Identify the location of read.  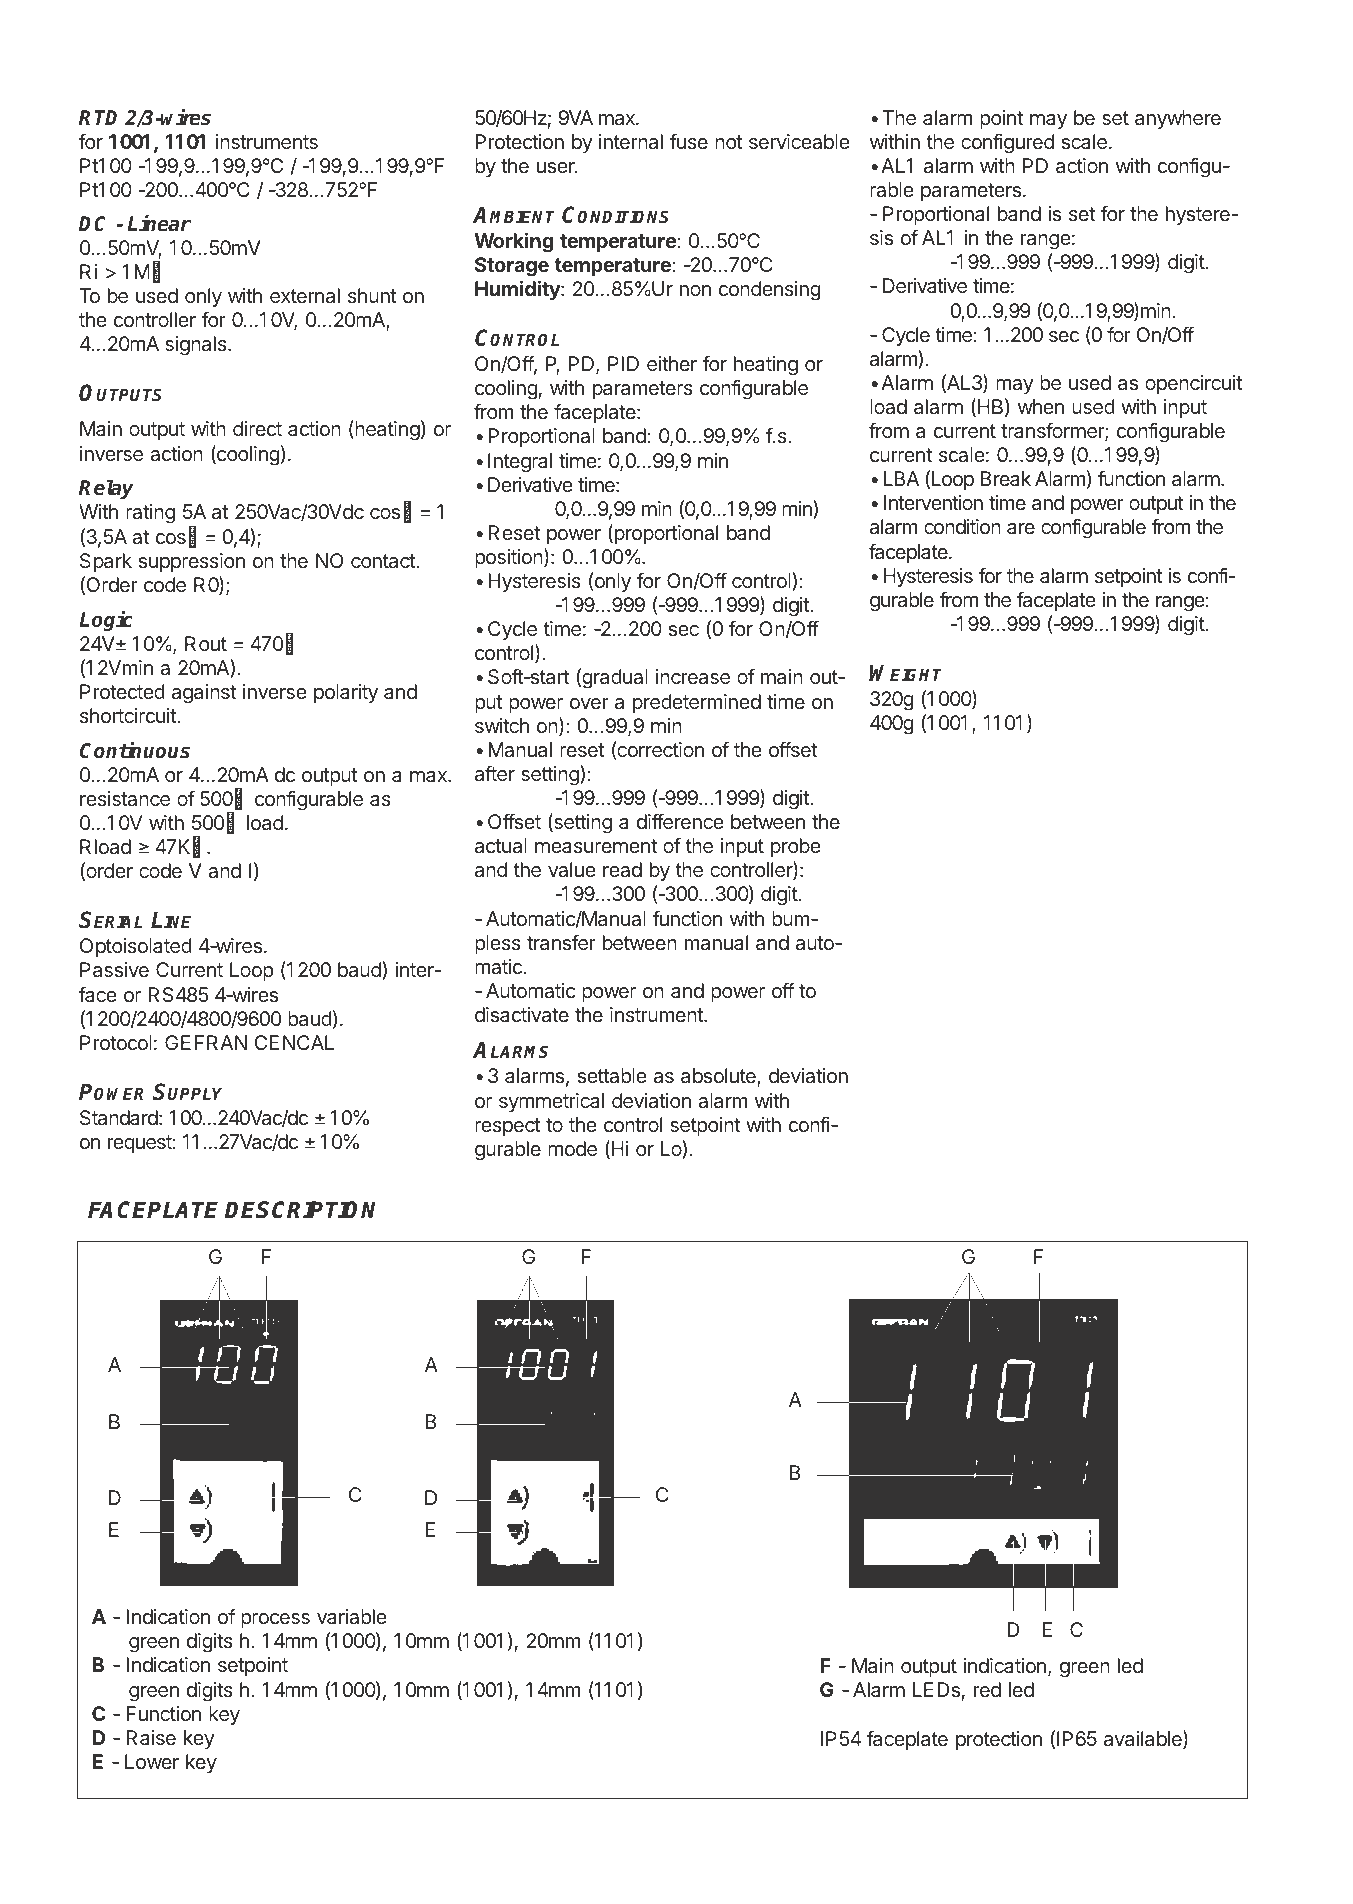
(622, 869).
